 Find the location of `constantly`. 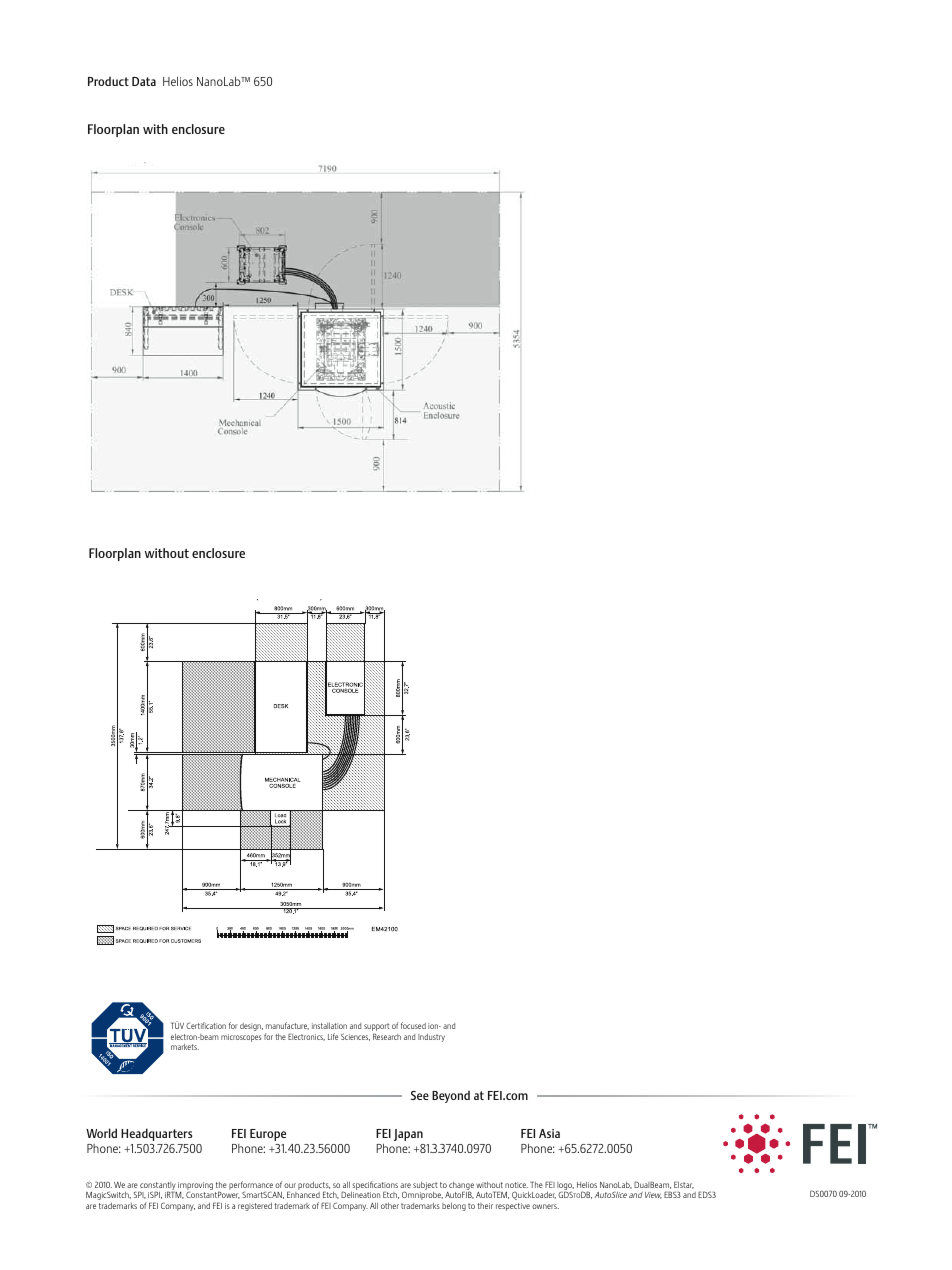

constantly is located at coordinates (158, 1187).
